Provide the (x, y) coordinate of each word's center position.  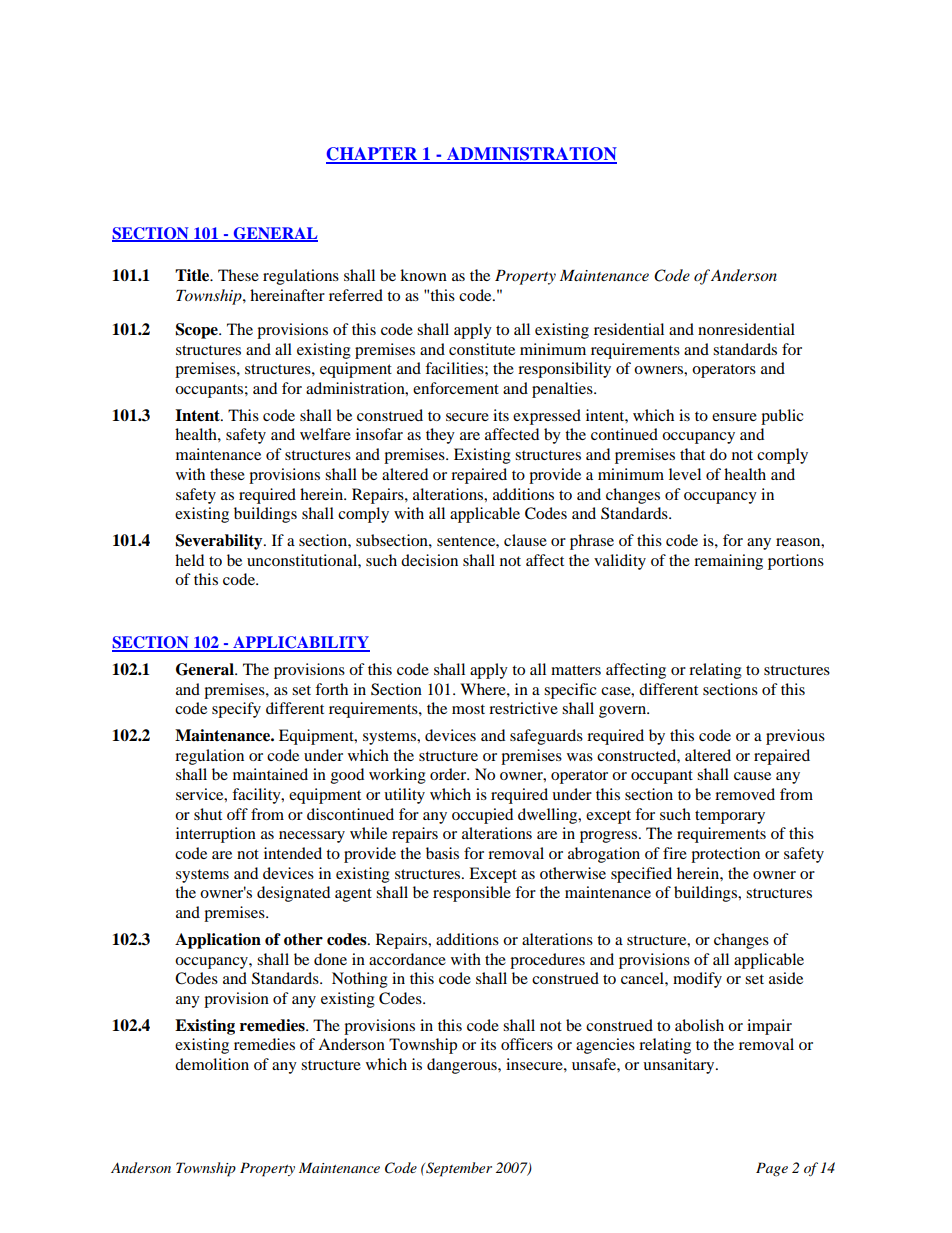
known (423, 275)
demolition (212, 1064)
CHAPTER (373, 155)
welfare (325, 434)
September (458, 1169)
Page (772, 1169)
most (468, 709)
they (440, 436)
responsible (472, 894)
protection (725, 855)
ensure (734, 417)
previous (795, 737)
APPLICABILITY (300, 643)
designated (293, 894)
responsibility (564, 370)
